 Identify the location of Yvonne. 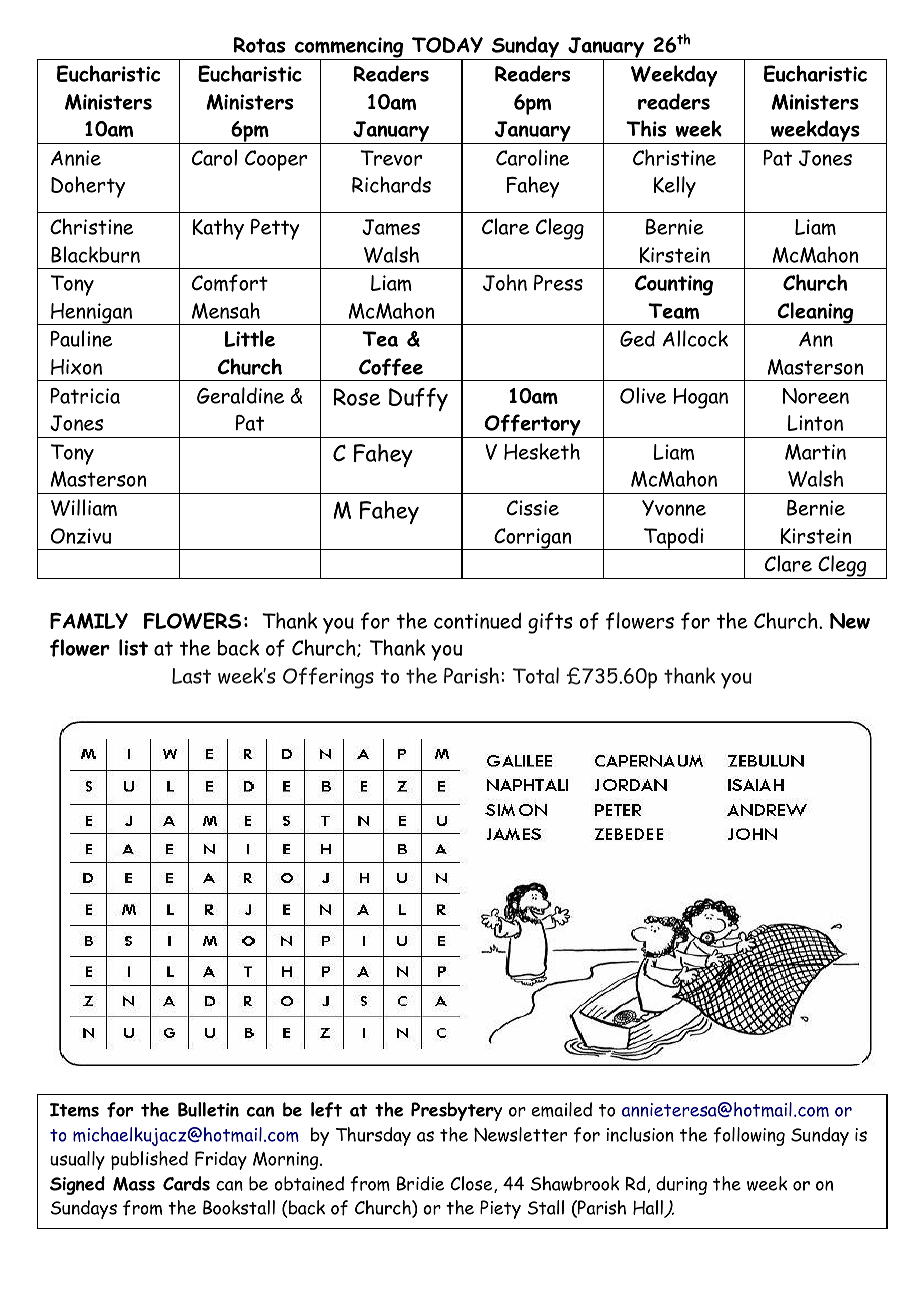
(674, 508).
